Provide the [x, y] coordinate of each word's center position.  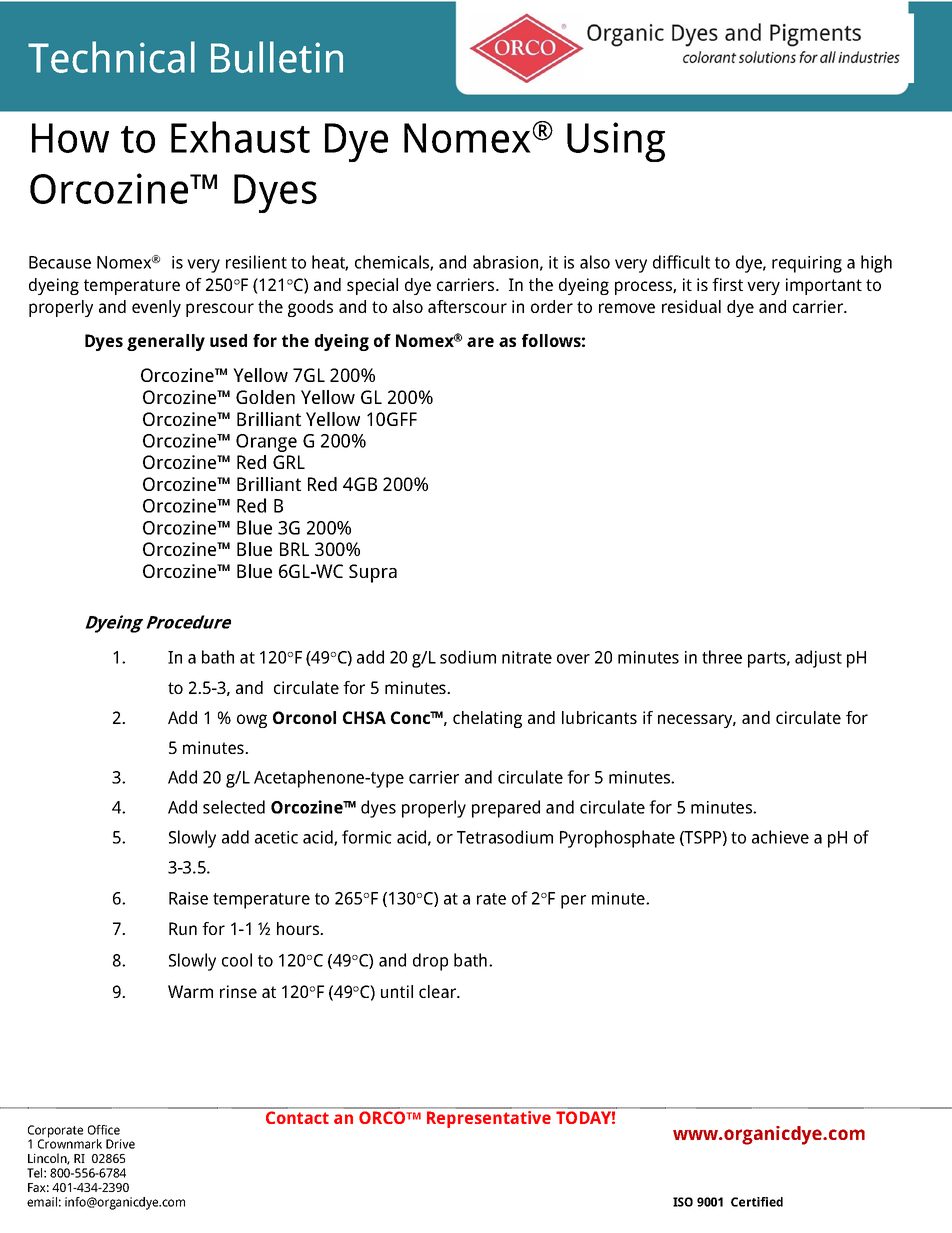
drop [430, 962]
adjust [818, 659]
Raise [188, 898]
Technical [111, 57]
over [573, 659]
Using [616, 142]
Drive [120, 1144]
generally [166, 342]
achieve [780, 837]
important [824, 286]
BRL [294, 549]
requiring [807, 264]
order [552, 306]
